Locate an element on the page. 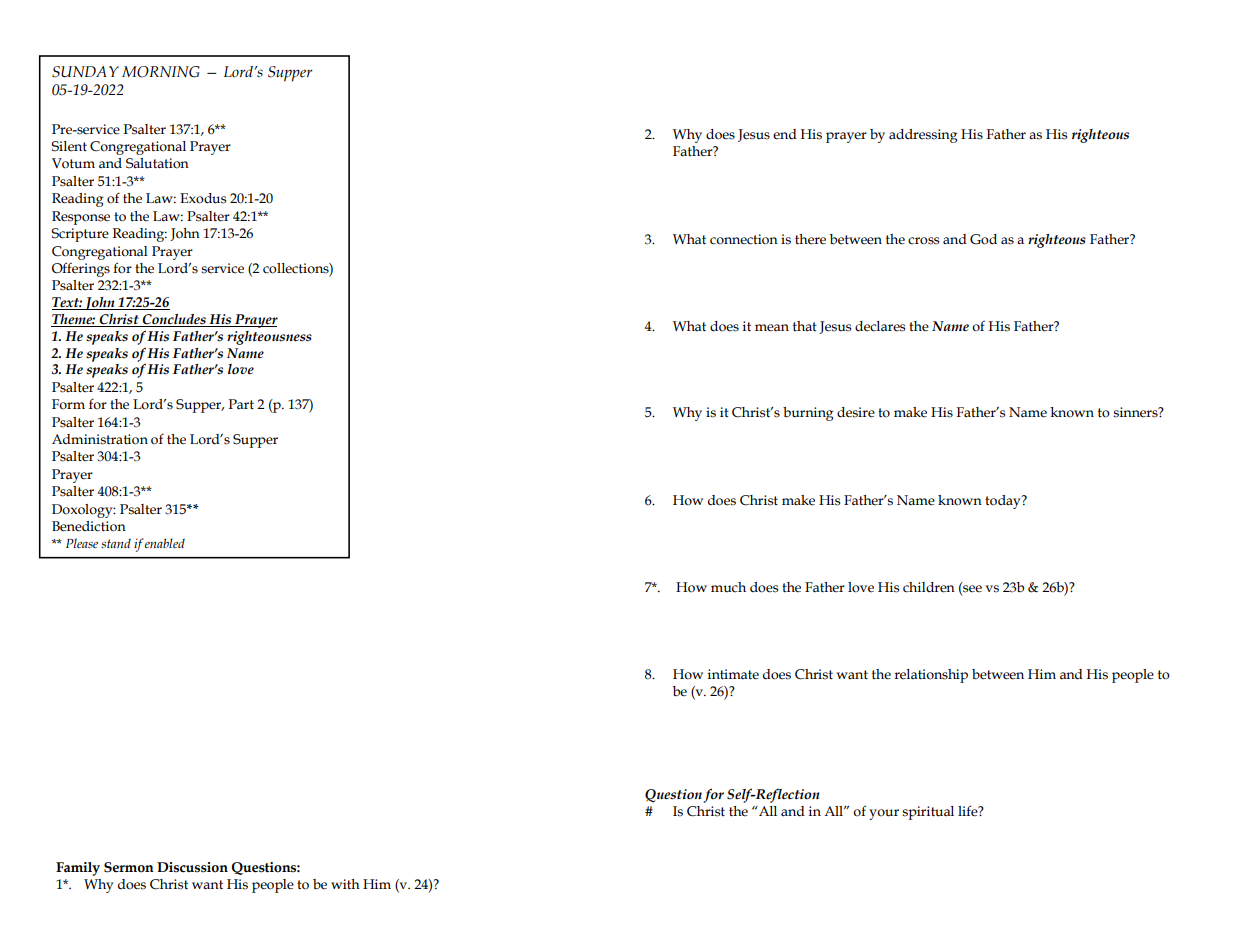  MORNING is located at coordinates (161, 72).
